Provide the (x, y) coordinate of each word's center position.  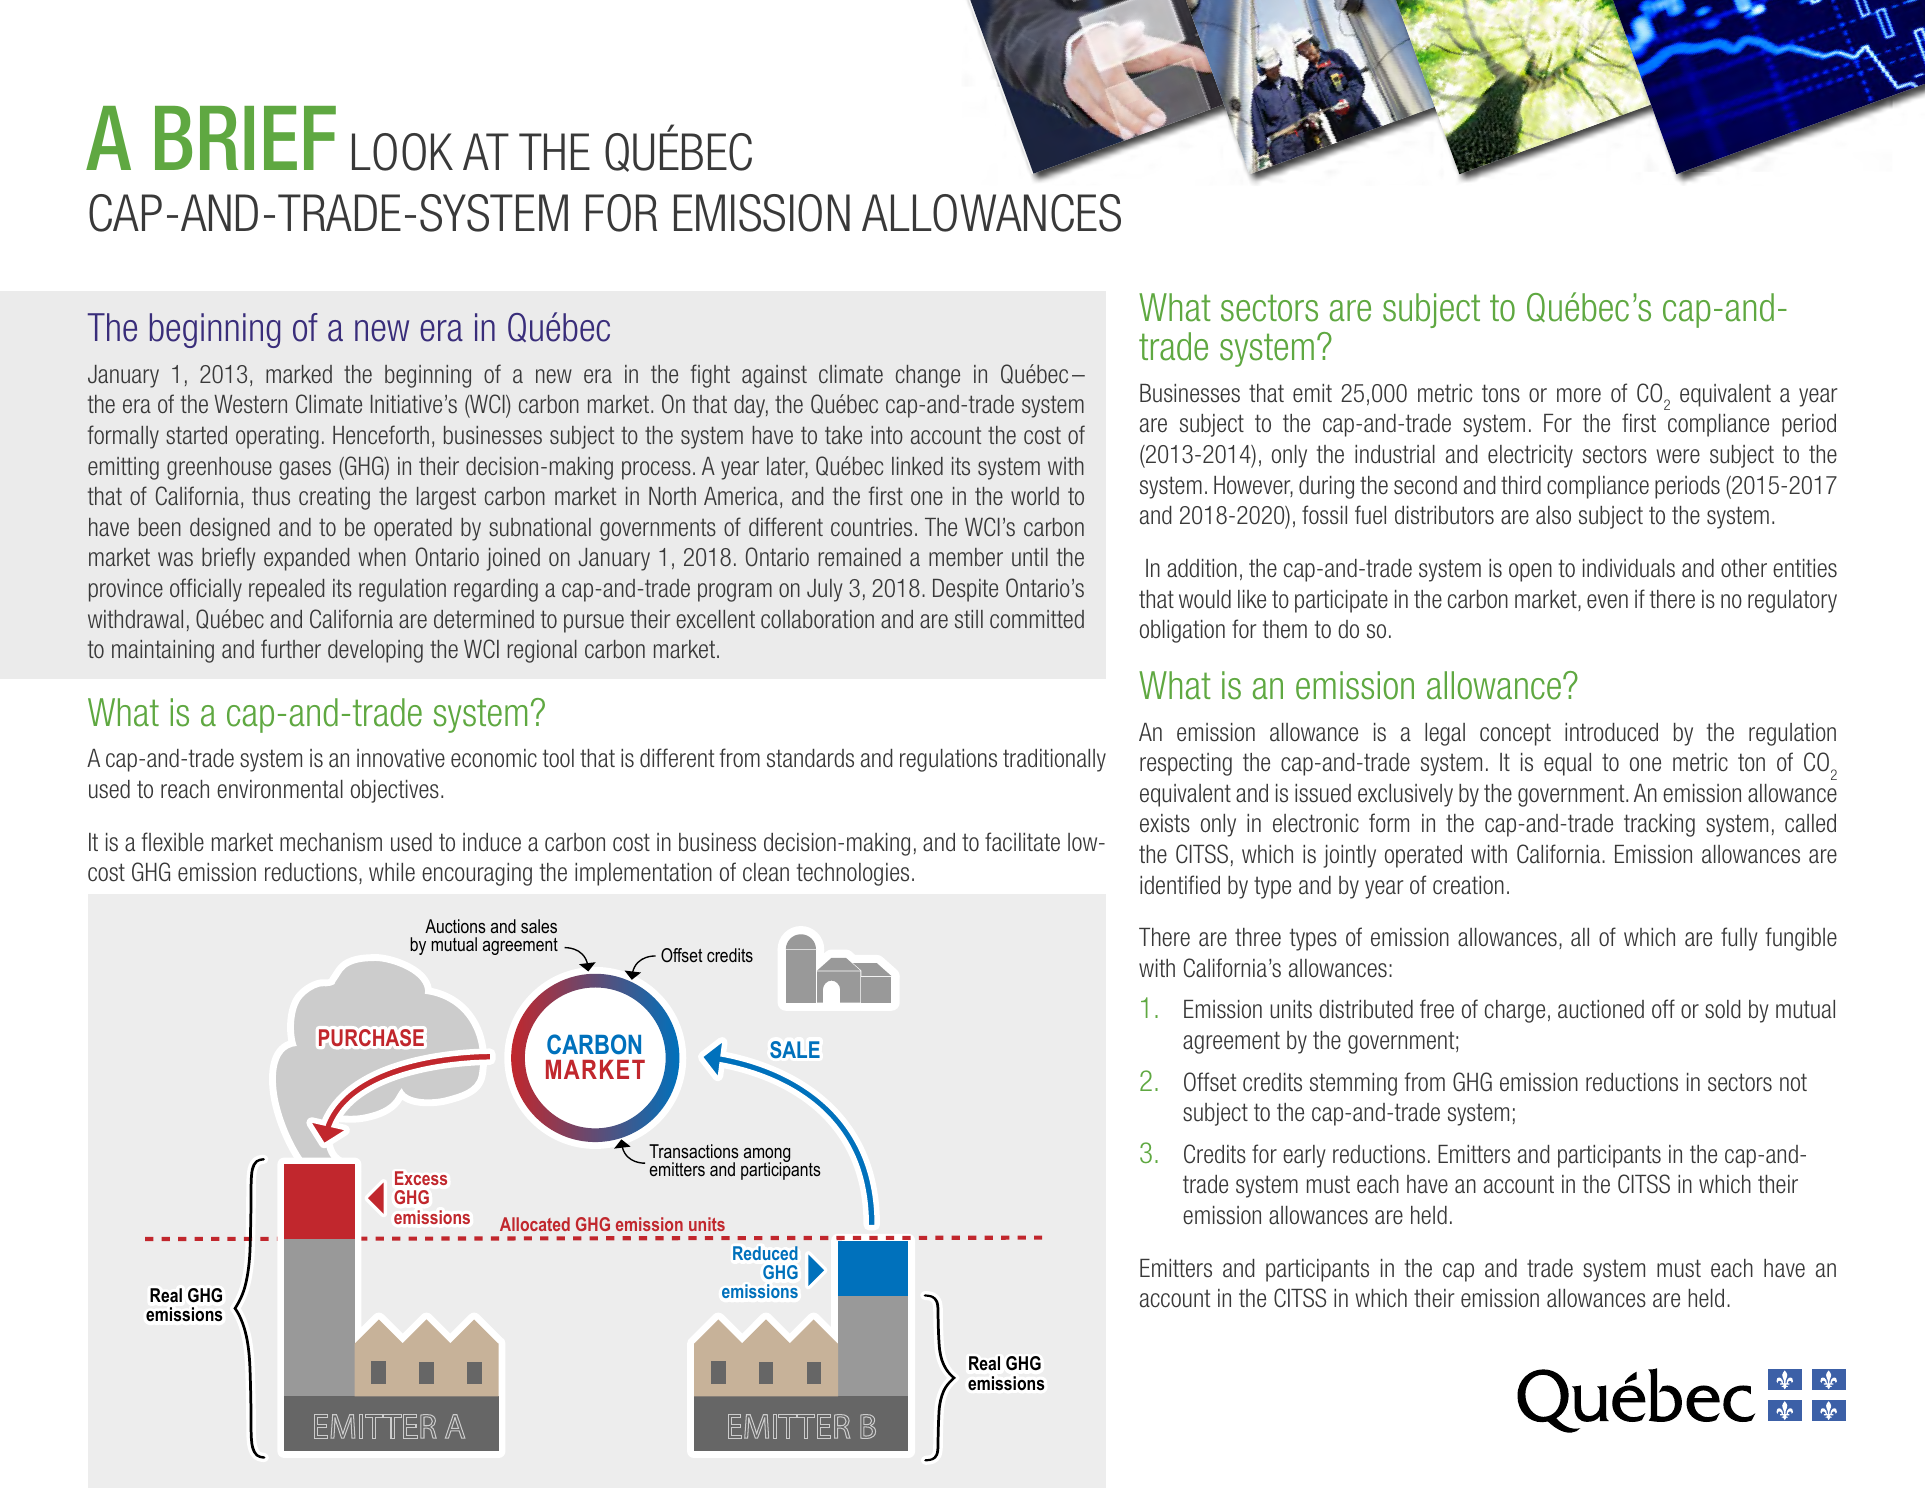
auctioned (1601, 1009)
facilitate (1022, 842)
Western (250, 404)
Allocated (535, 1224)
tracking (1659, 825)
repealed (286, 590)
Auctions (455, 926)
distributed (1366, 1009)
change (928, 376)
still (969, 619)
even (1607, 601)
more (1579, 395)
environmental (280, 789)
